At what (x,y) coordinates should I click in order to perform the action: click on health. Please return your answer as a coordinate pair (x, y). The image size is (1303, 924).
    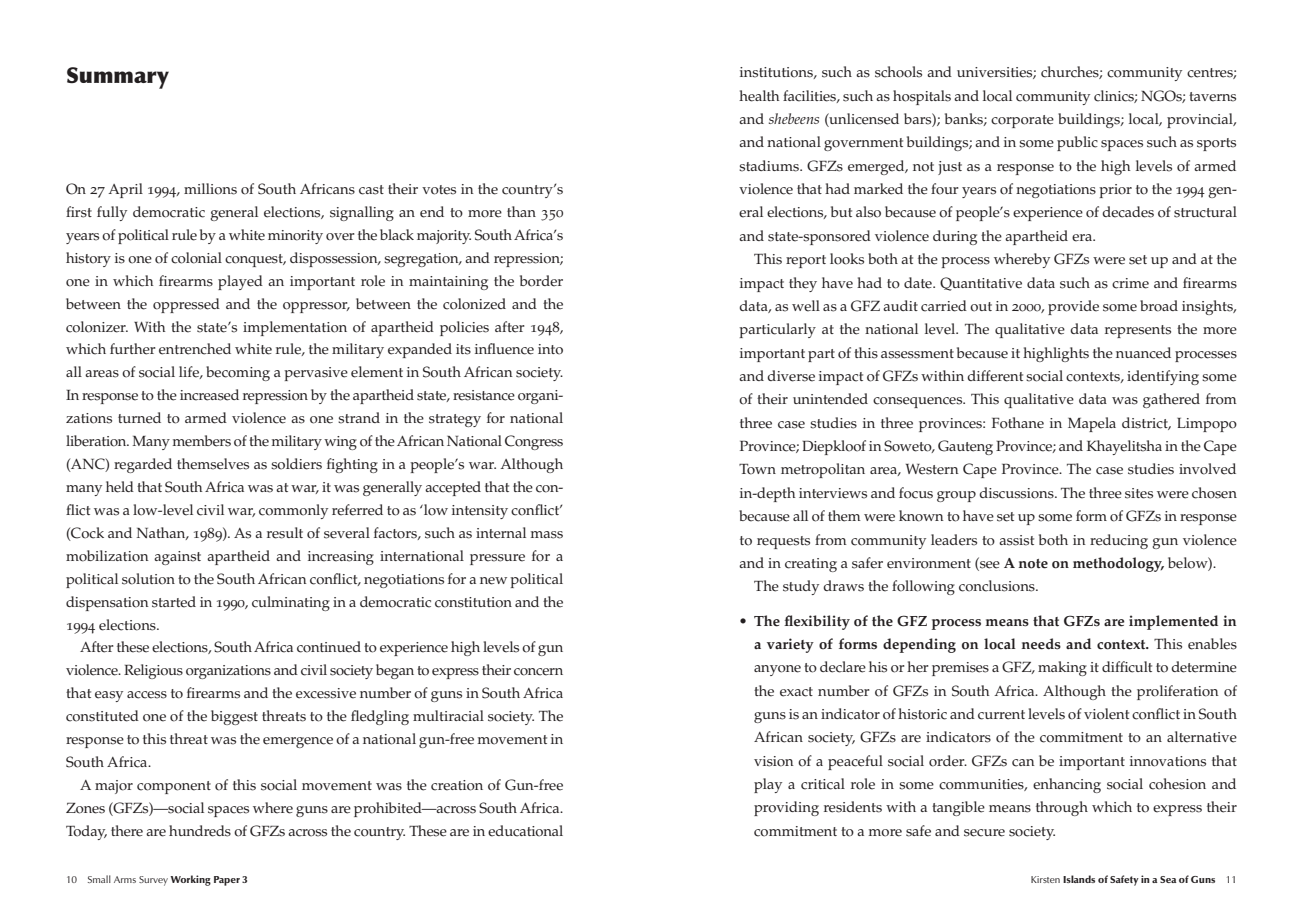
    Looking at the image, I should click on (759, 96).
